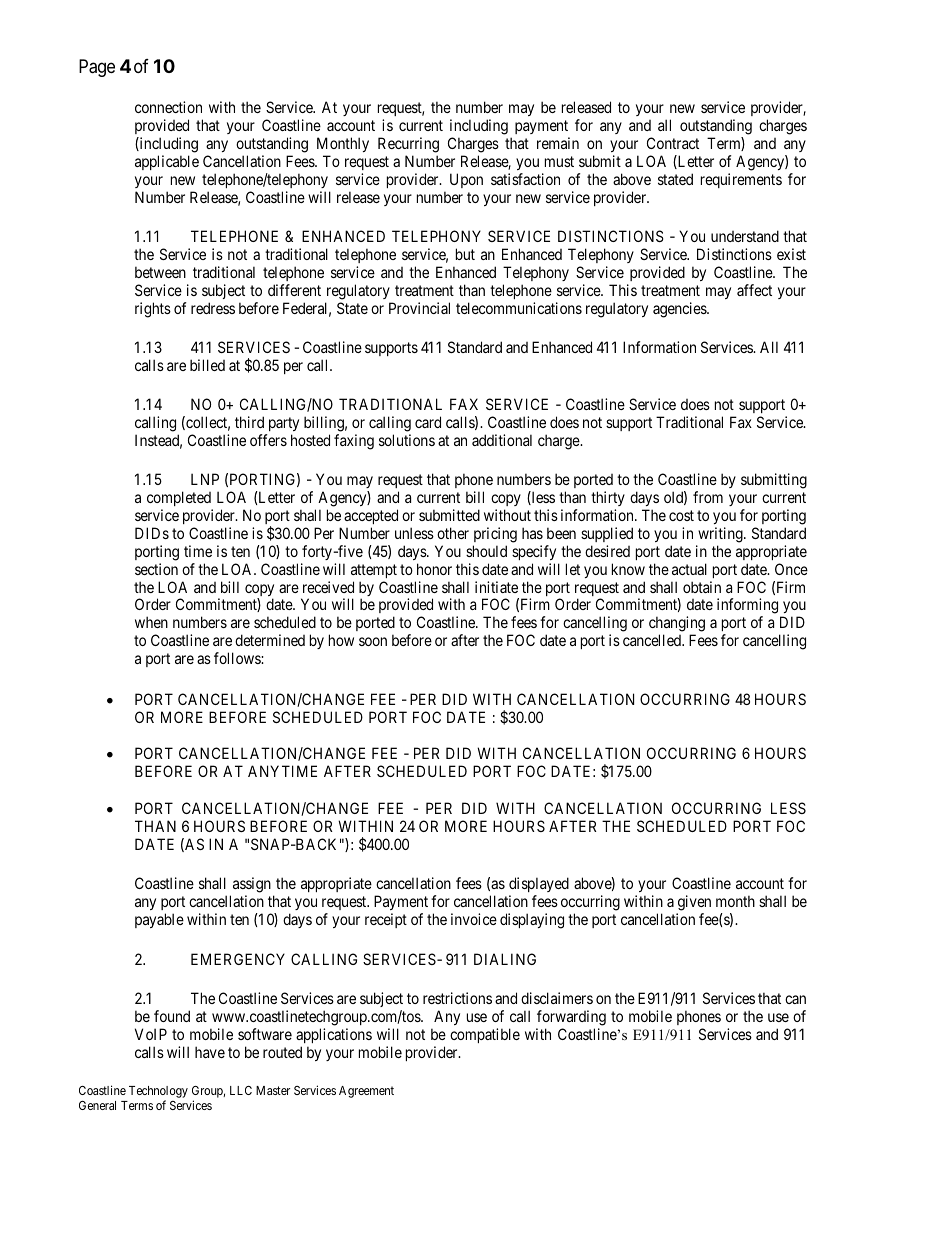 Image resolution: width=952 pixels, height=1233 pixels. What do you see at coordinates (673, 143) in the screenshot?
I see `Contract` at bounding box center [673, 143].
